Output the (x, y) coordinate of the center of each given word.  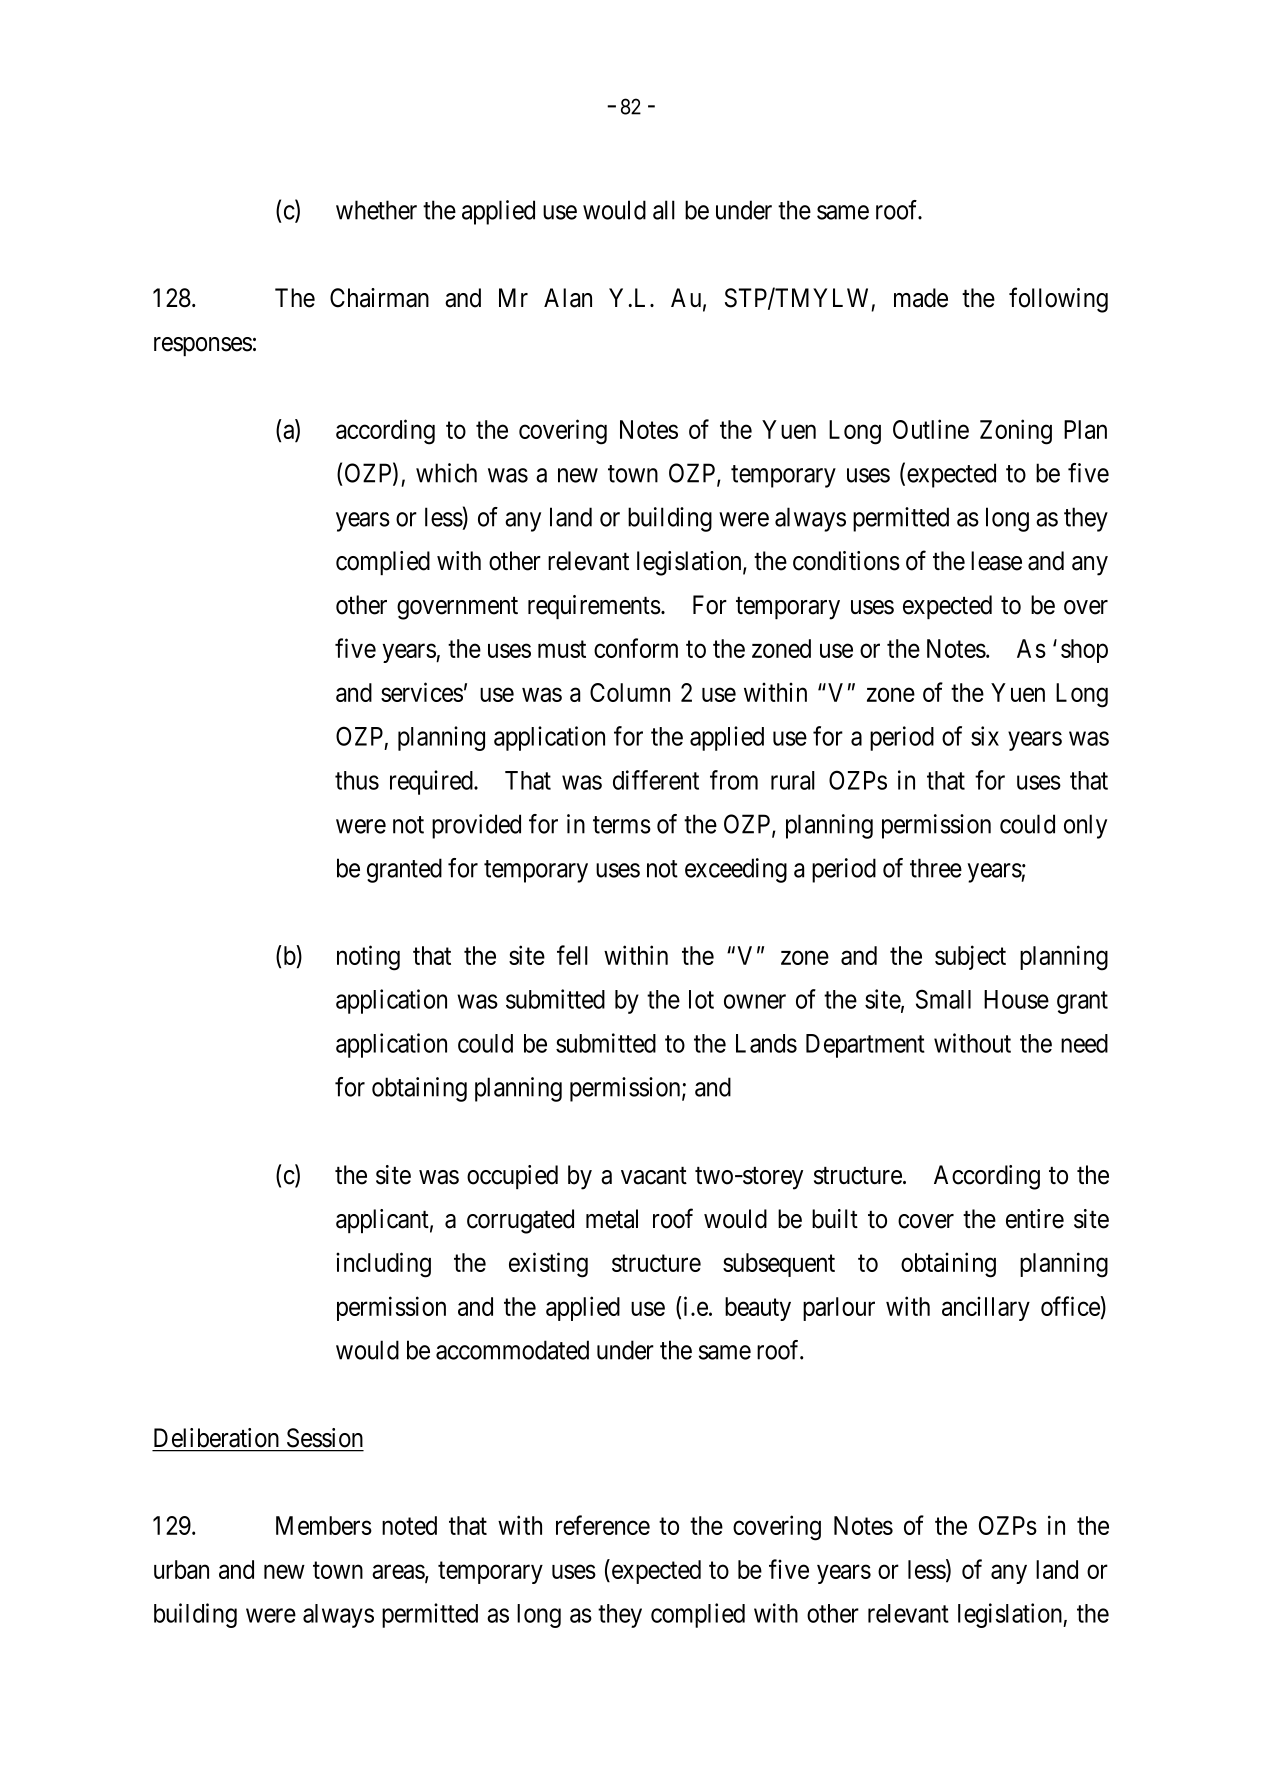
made (921, 298)
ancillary (986, 1308)
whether (376, 210)
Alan (568, 298)
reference (603, 1525)
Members (324, 1525)
